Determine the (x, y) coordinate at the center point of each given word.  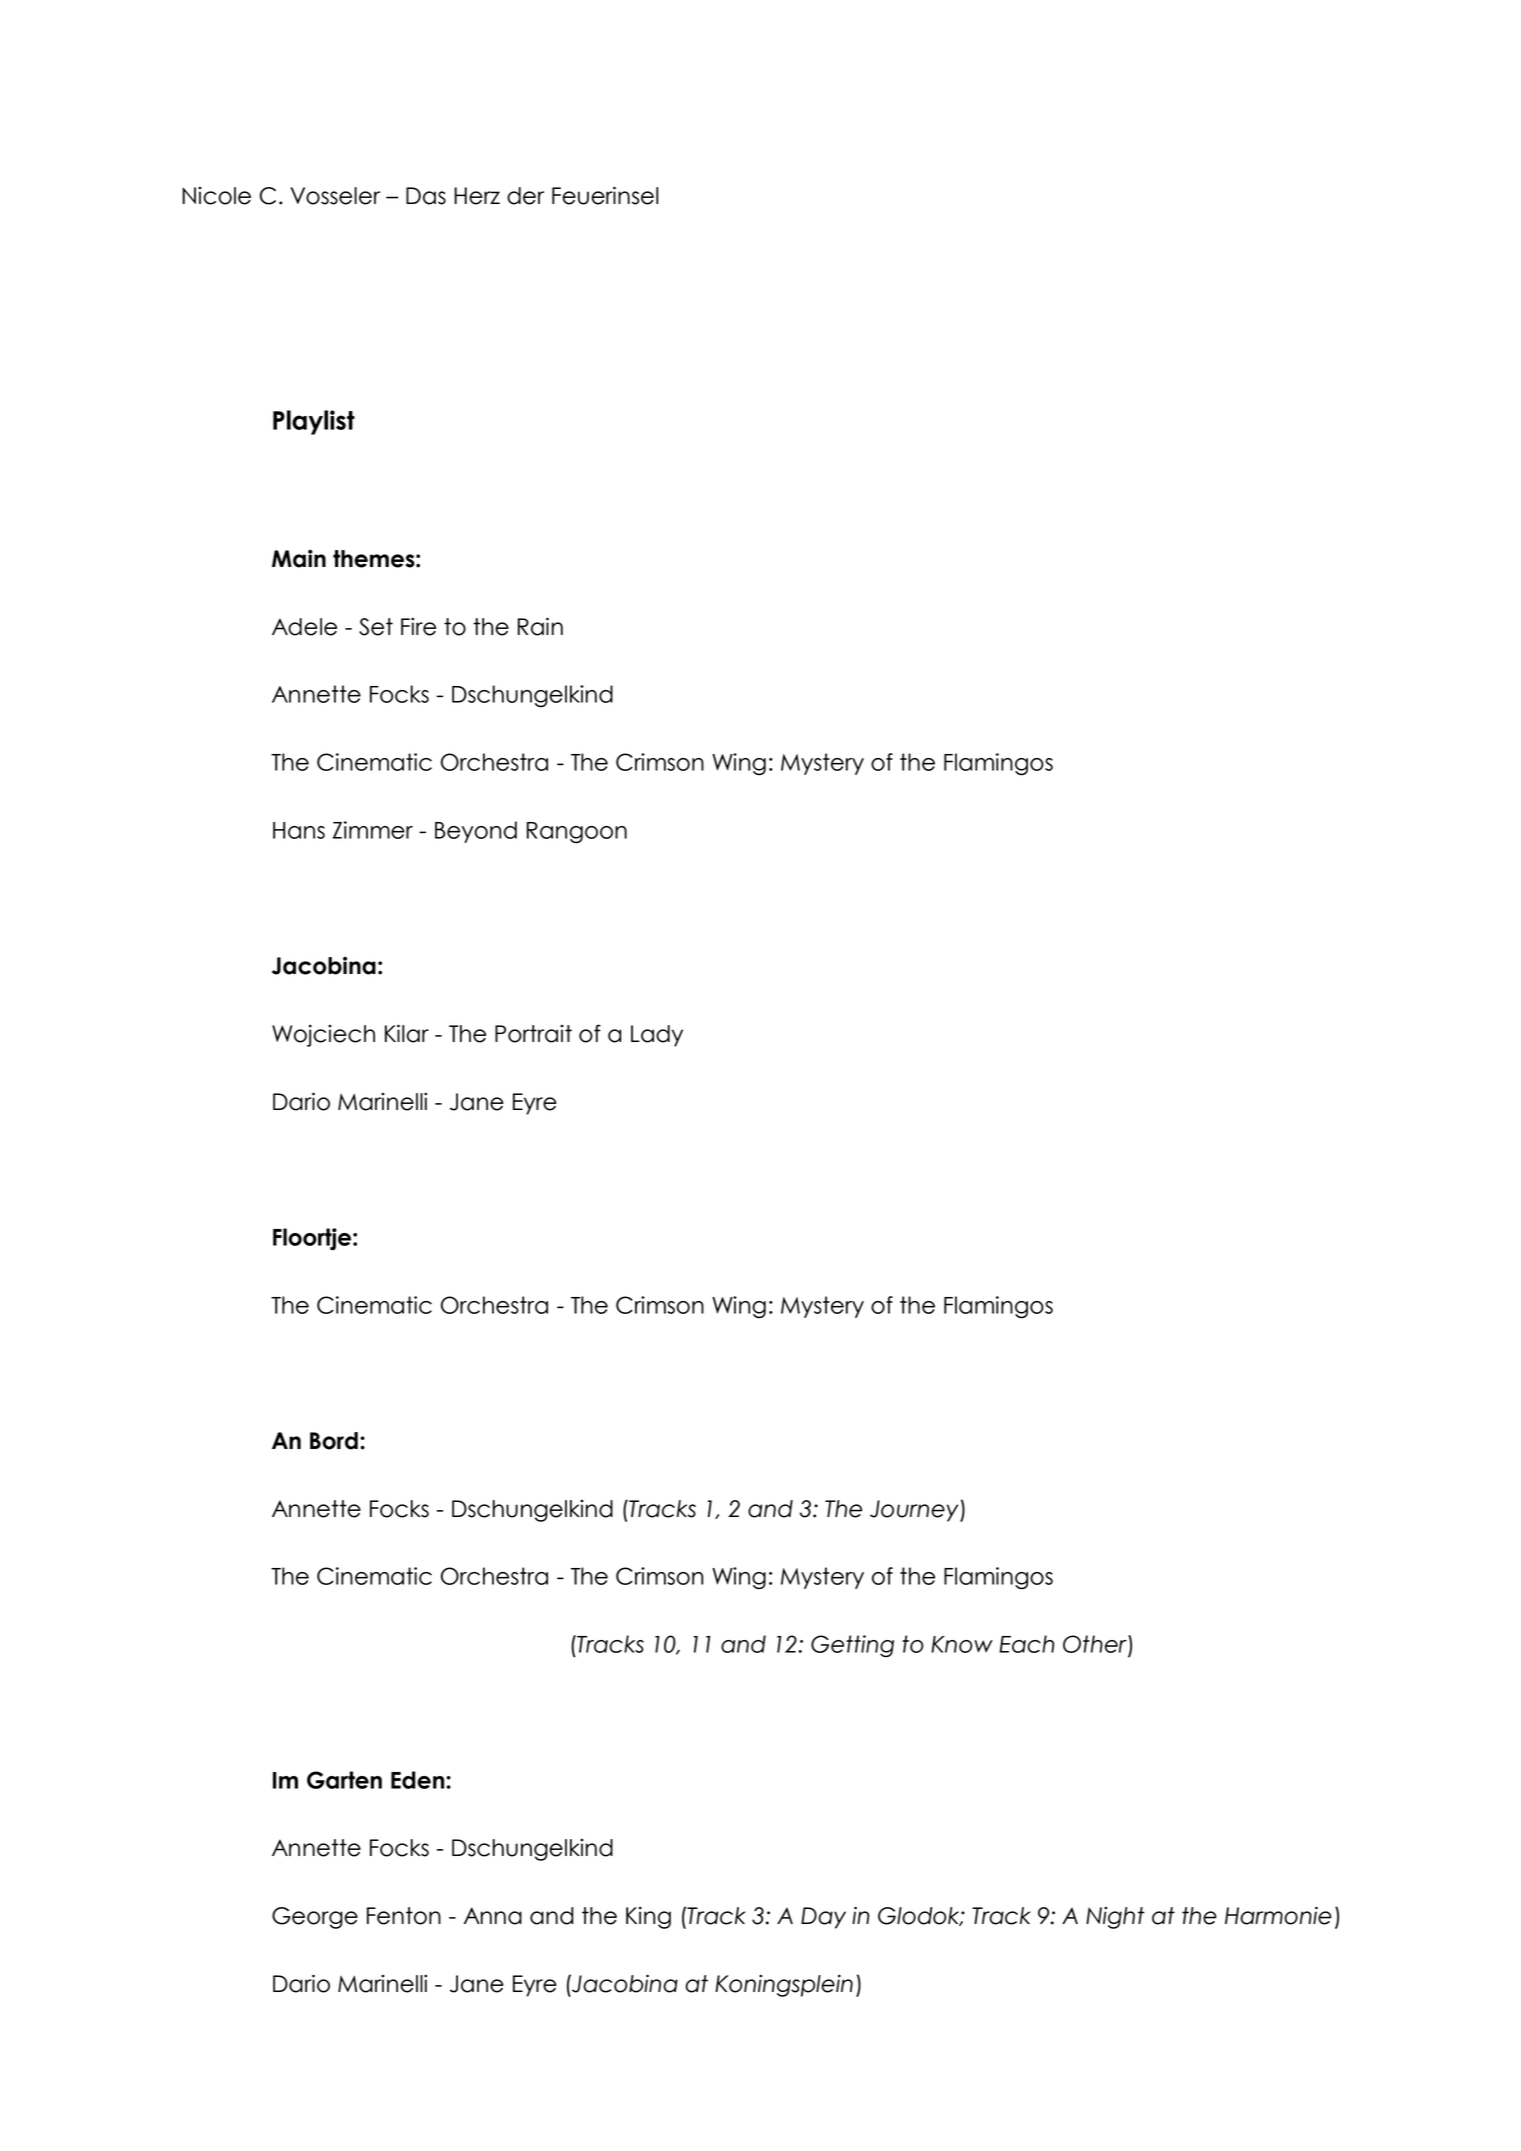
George (315, 1918)
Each (1026, 1644)
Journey (915, 1511)
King (648, 1917)
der (525, 196)
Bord (334, 1441)
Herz (477, 196)
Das (426, 196)
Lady (657, 1036)
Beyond (476, 832)
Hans (299, 830)
